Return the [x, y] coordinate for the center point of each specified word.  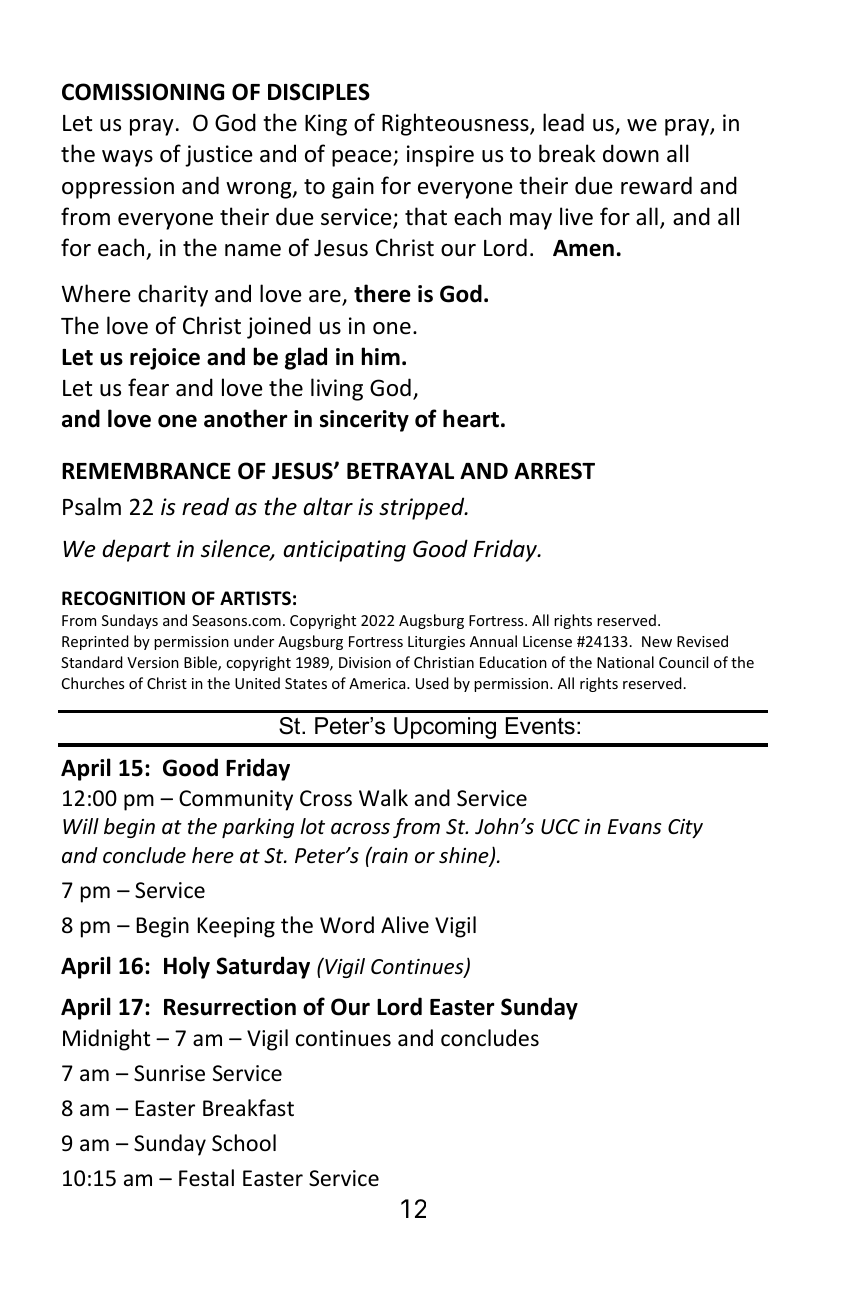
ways [127, 158]
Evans [634, 826]
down [631, 153]
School [244, 1143]
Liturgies [436, 643]
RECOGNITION [123, 598]
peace [363, 158]
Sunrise [169, 1073]
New [657, 641]
